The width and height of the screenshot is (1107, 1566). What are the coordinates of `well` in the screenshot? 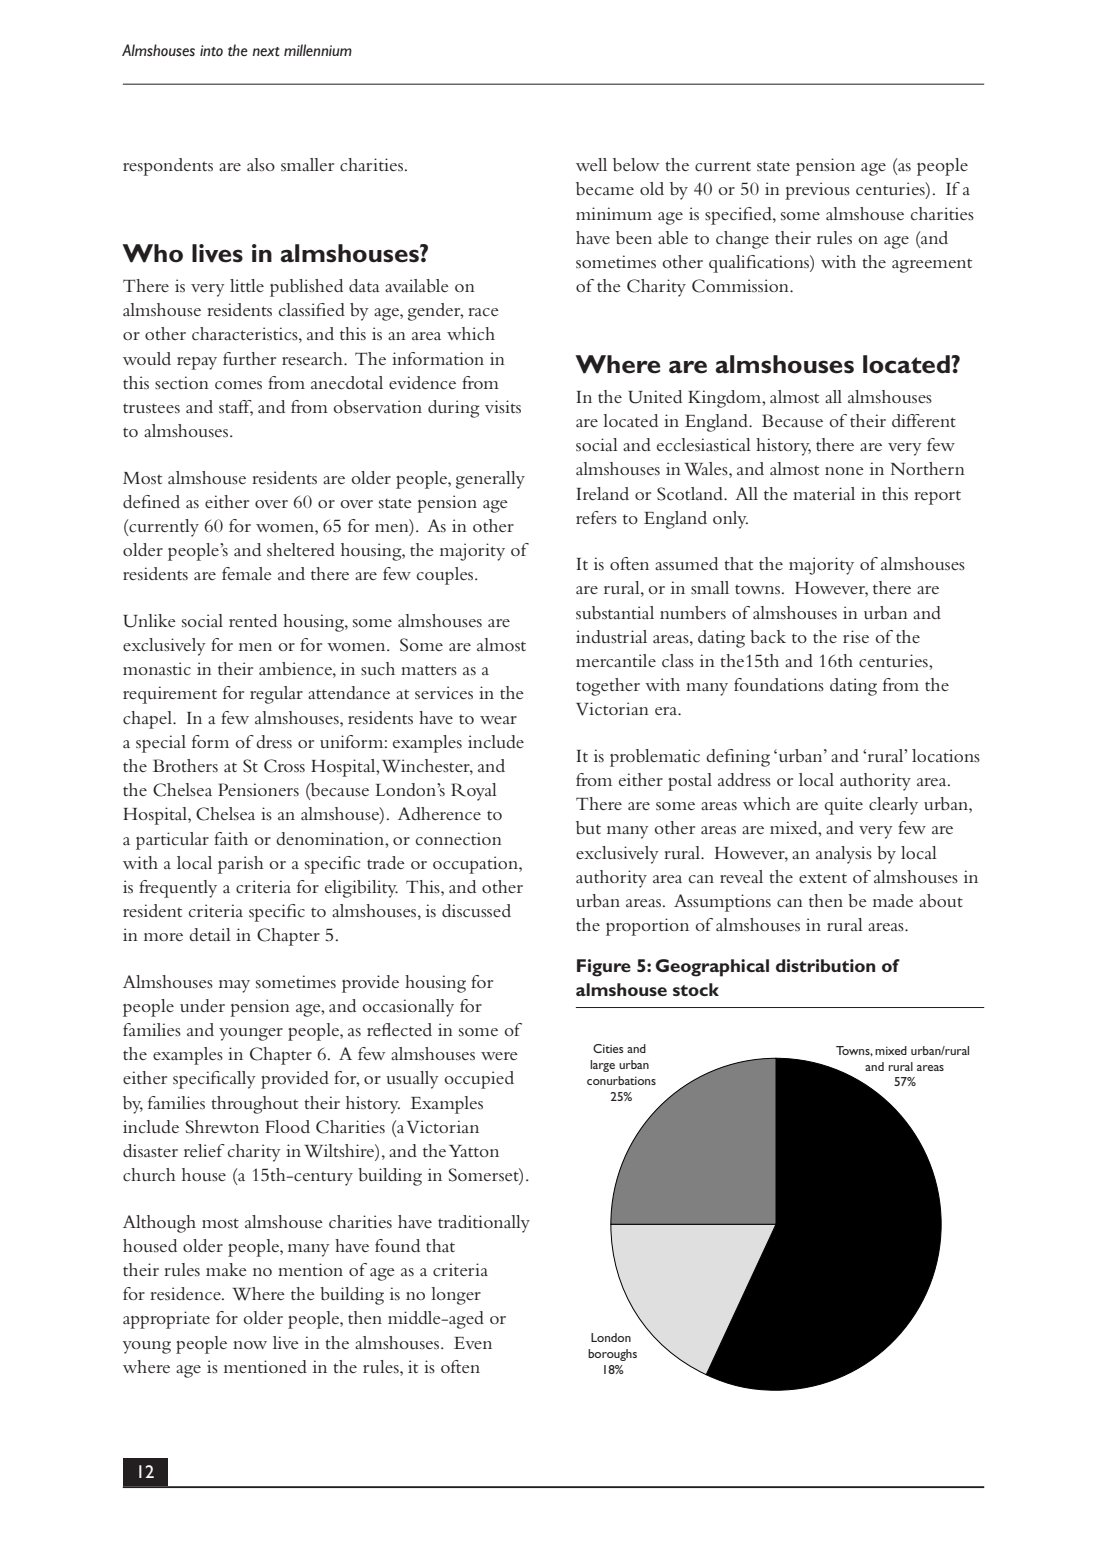 It's located at (591, 164).
